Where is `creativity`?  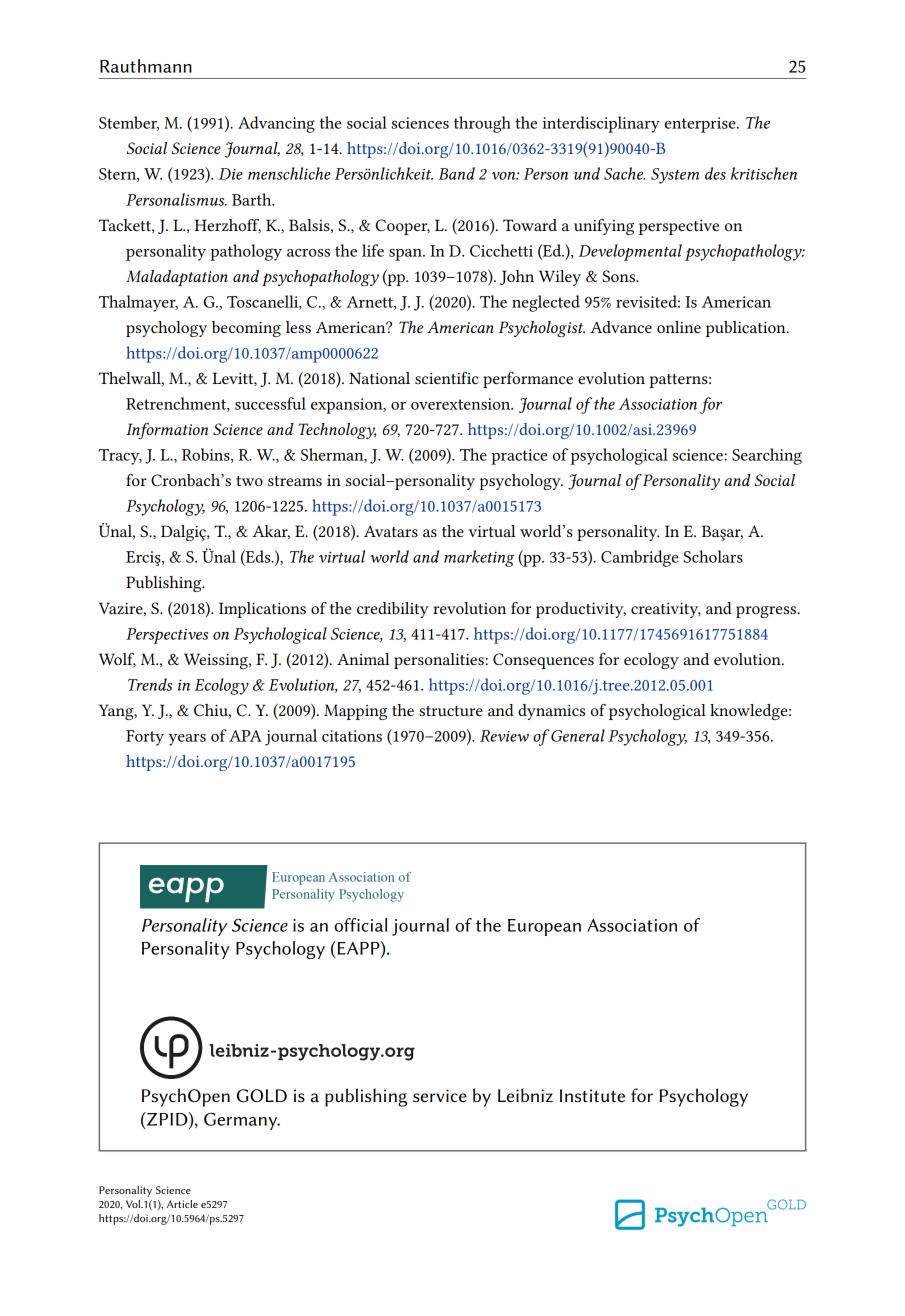
creativity is located at coordinates (666, 610).
